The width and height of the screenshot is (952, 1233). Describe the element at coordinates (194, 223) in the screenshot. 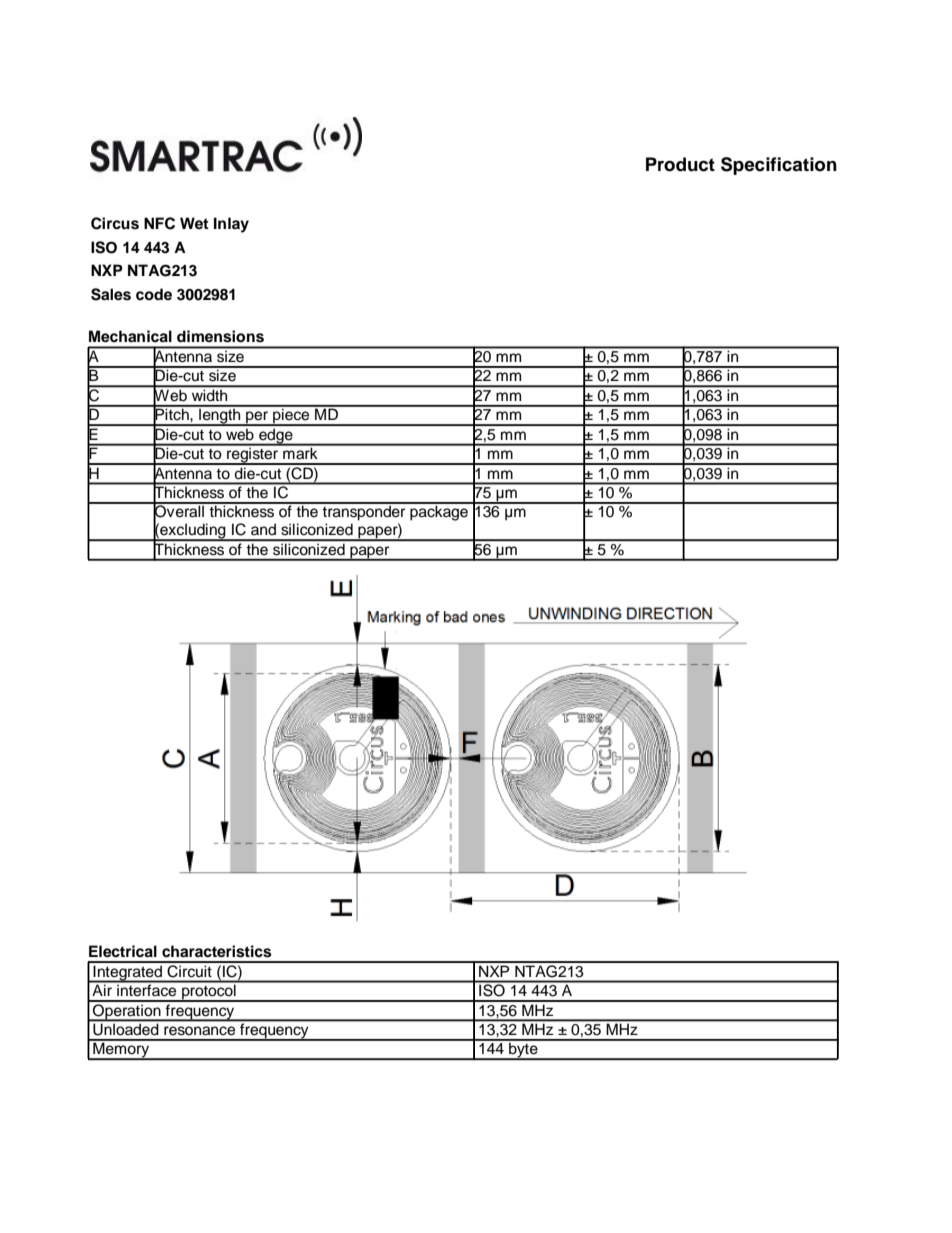

I see `Wet` at that location.
